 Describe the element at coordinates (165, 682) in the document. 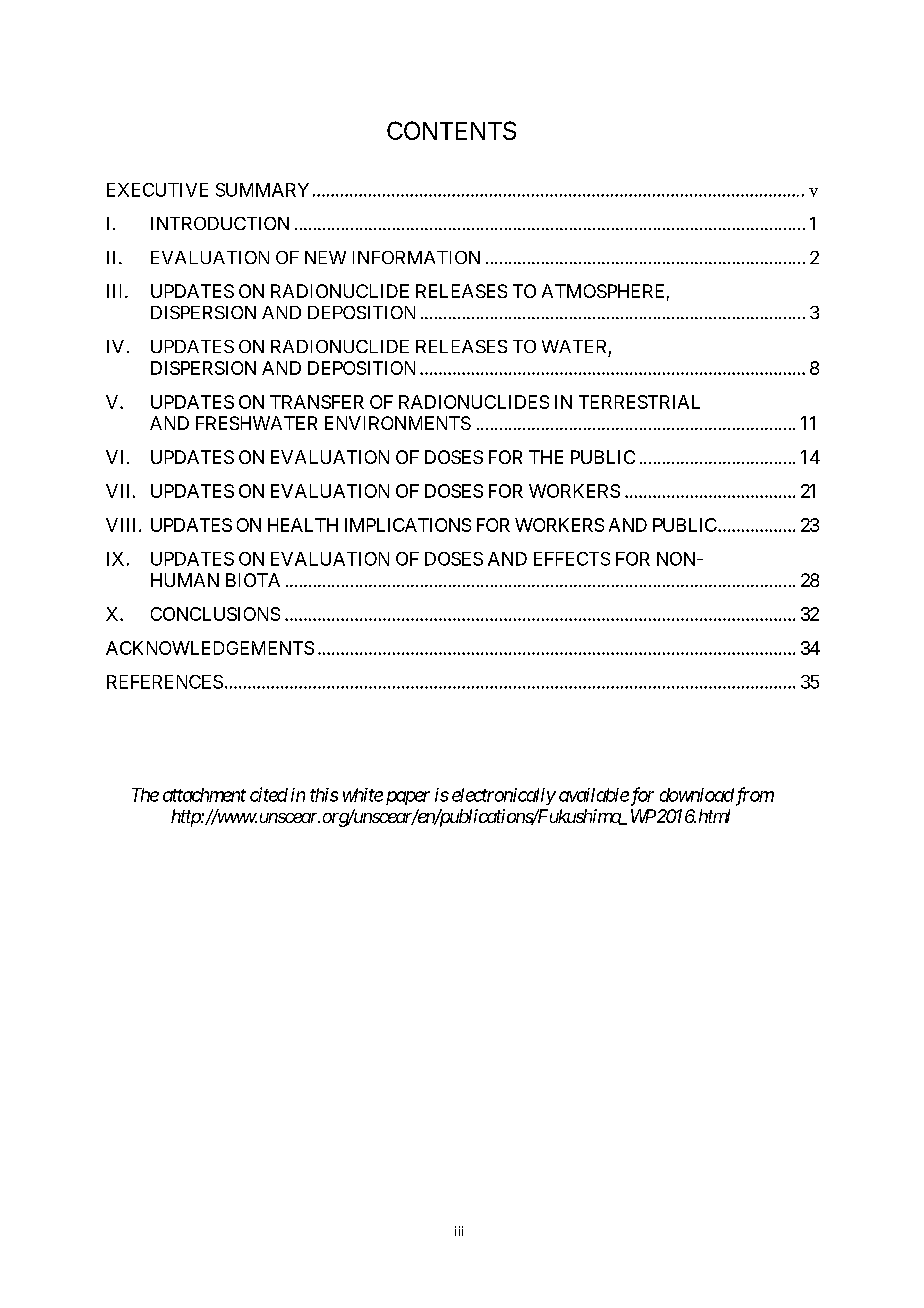

I see `REFERENCES` at that location.
